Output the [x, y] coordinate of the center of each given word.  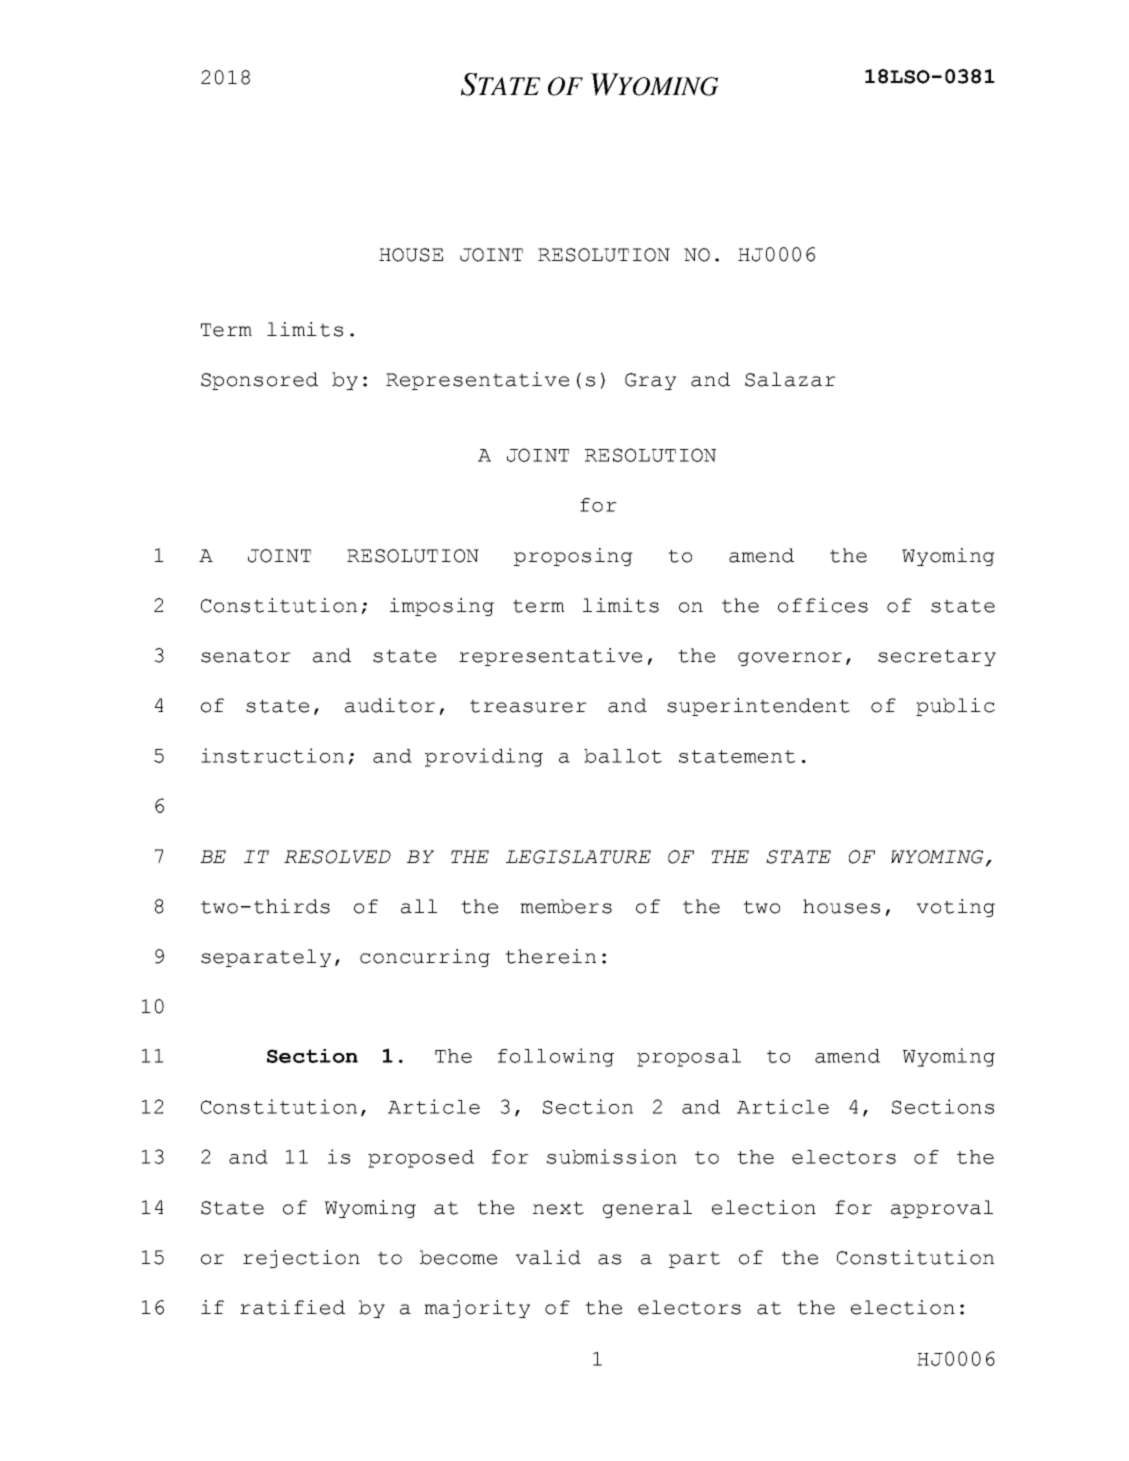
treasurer [528, 706]
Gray [650, 381]
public [955, 707]
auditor [390, 705]
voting [955, 908]
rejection [301, 1259]
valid [548, 1257]
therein [550, 956]
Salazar [790, 379]
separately [266, 958]
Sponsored [259, 381]
